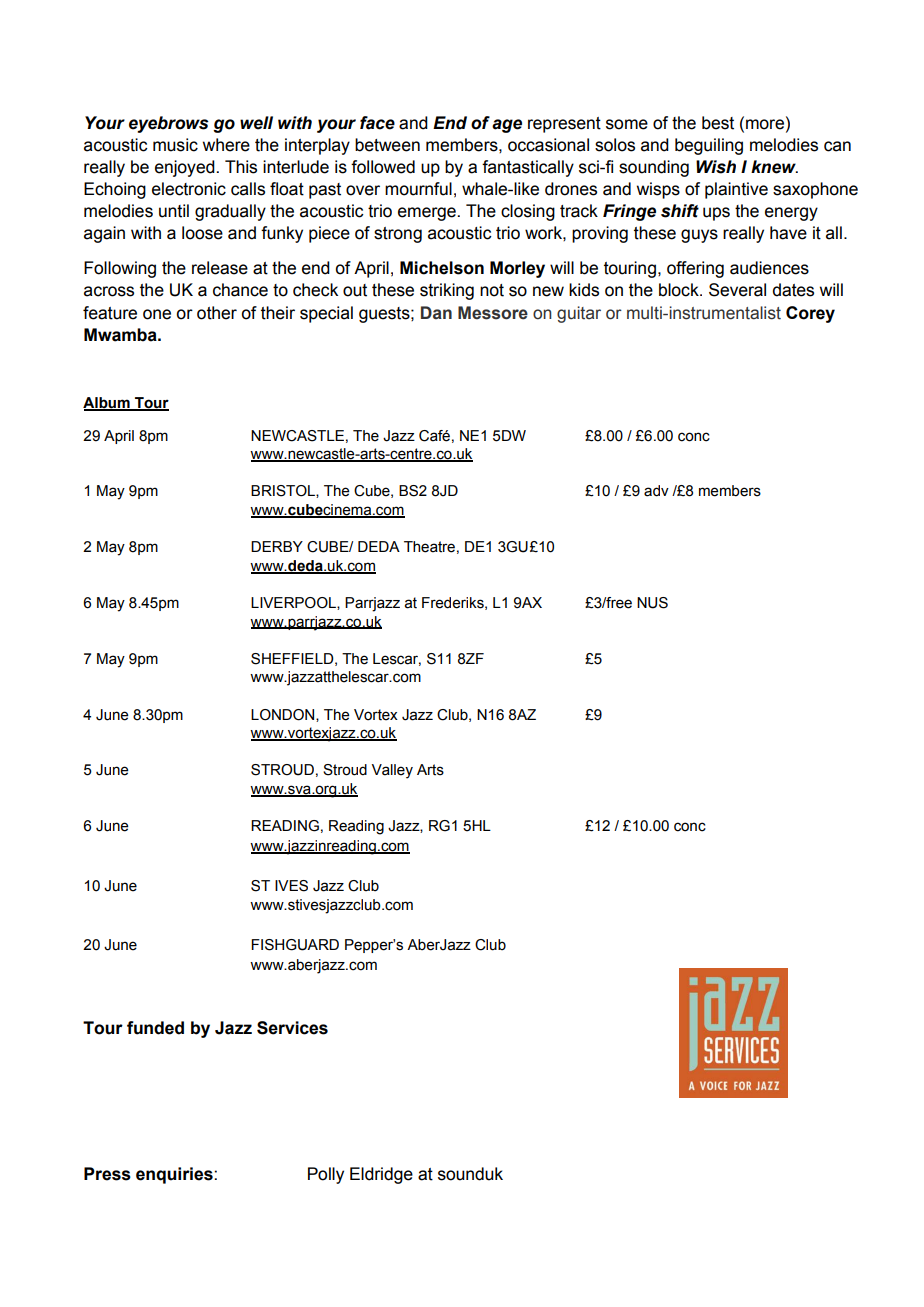 Image resolution: width=924 pixels, height=1307 pixels. What do you see at coordinates (392, 771) in the screenshot?
I see `Valley` at bounding box center [392, 771].
